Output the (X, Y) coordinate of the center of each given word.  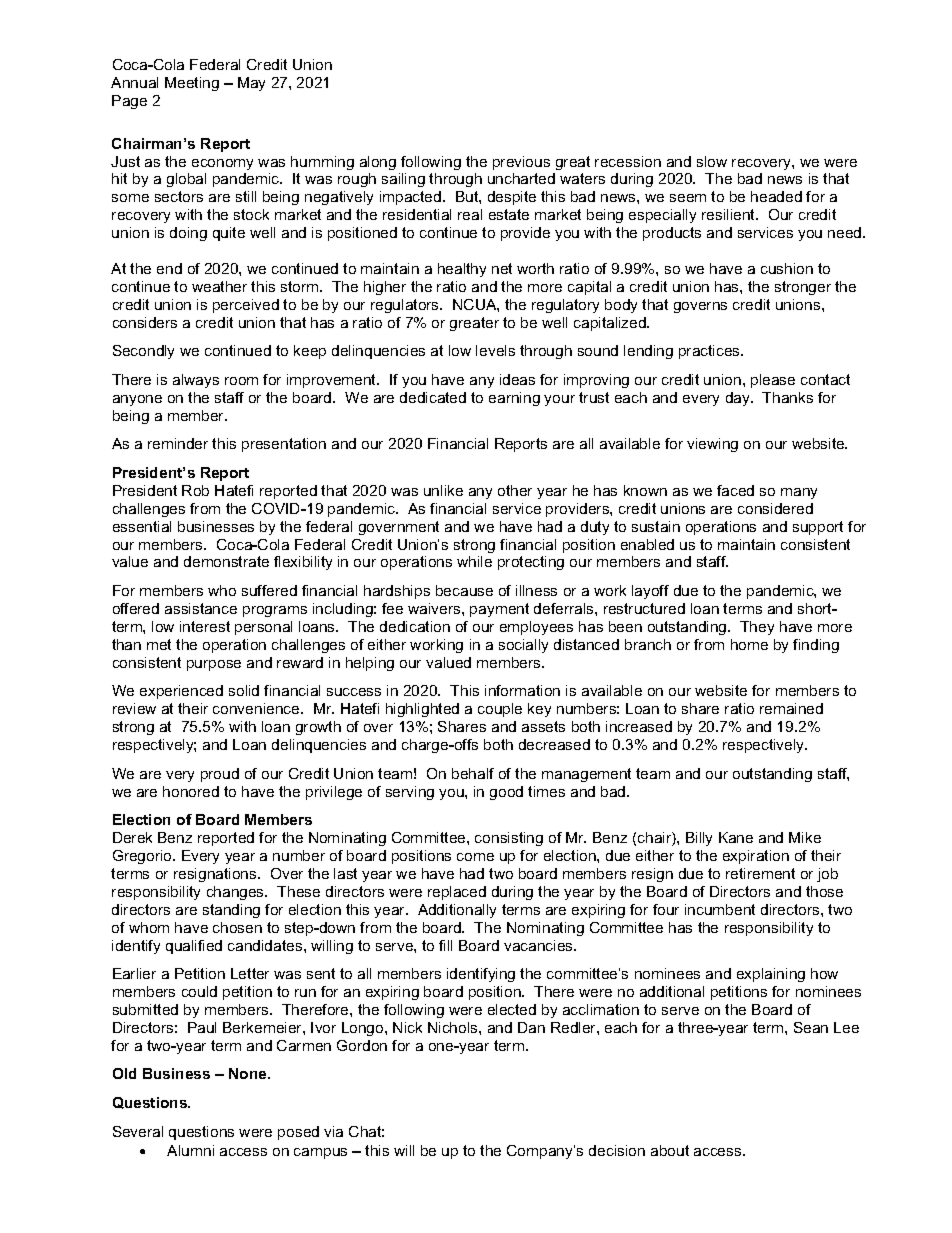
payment (499, 610)
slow (712, 161)
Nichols (454, 1027)
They (757, 628)
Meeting (192, 84)
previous (521, 163)
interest (205, 626)
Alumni (190, 1150)
